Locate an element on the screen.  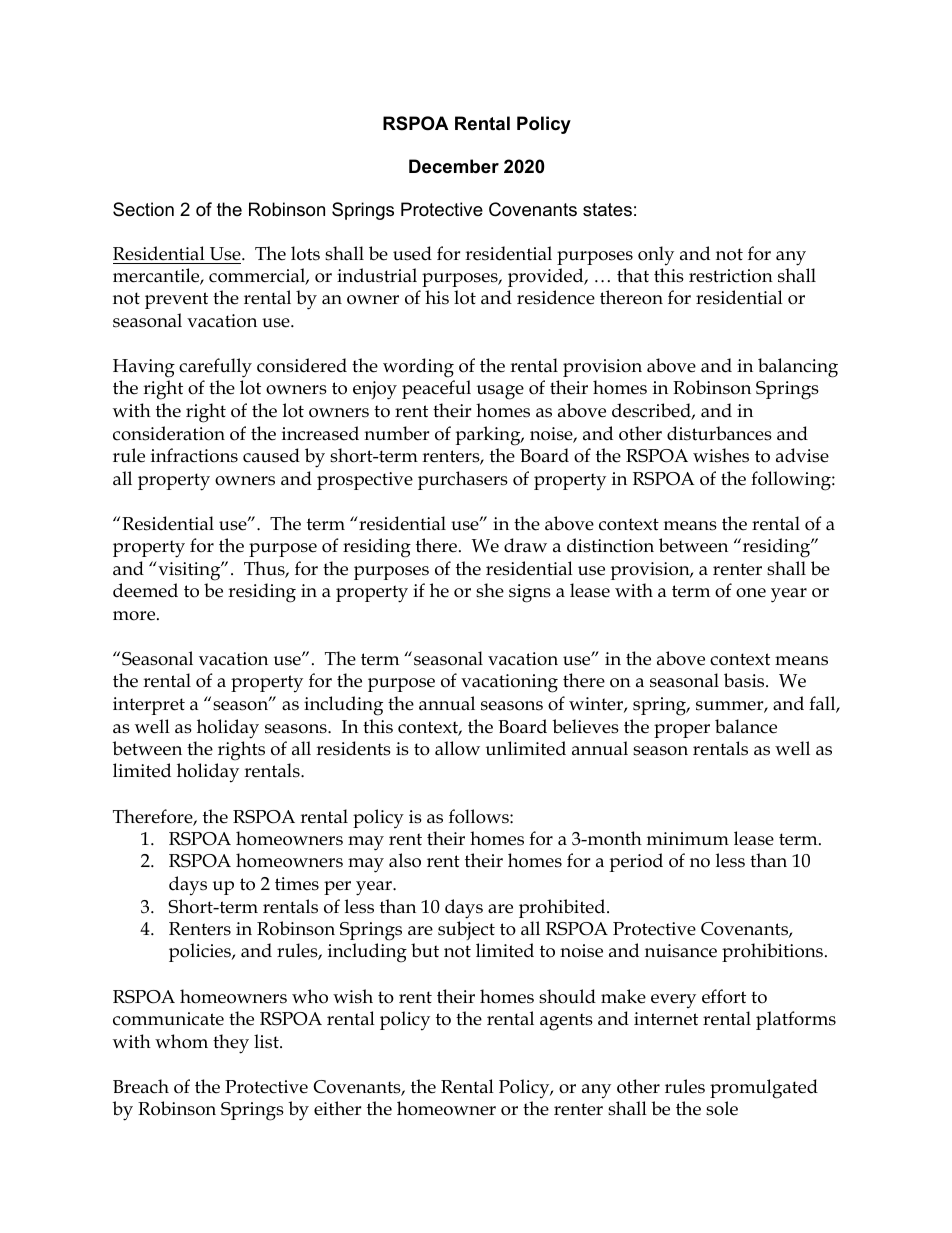
also is located at coordinates (405, 860).
